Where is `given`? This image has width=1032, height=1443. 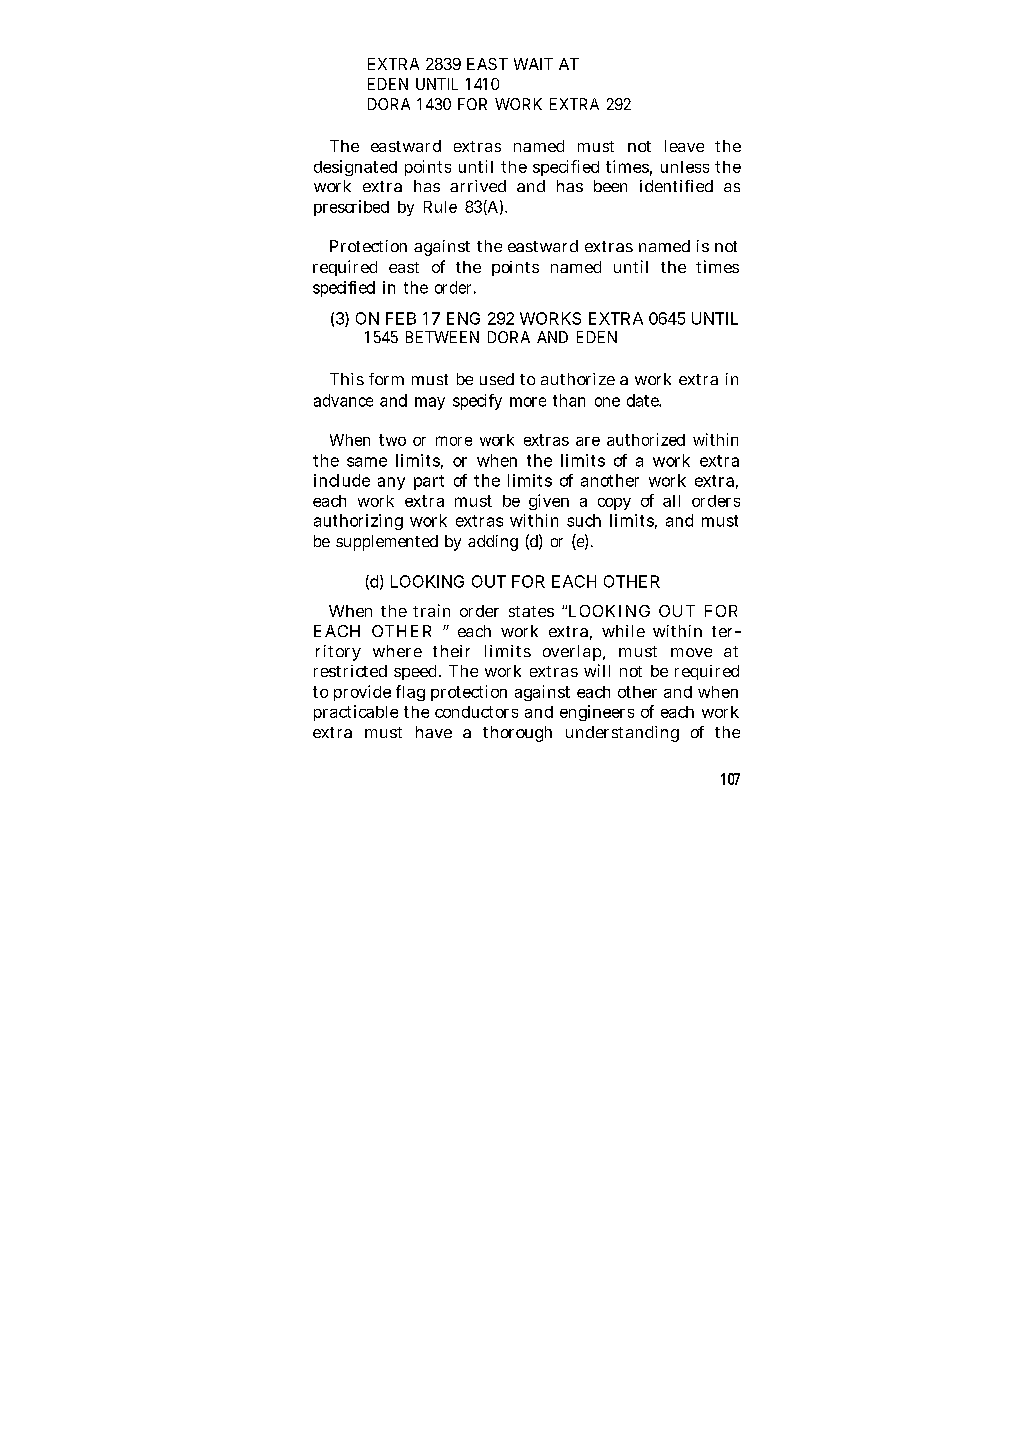 given is located at coordinates (549, 502).
